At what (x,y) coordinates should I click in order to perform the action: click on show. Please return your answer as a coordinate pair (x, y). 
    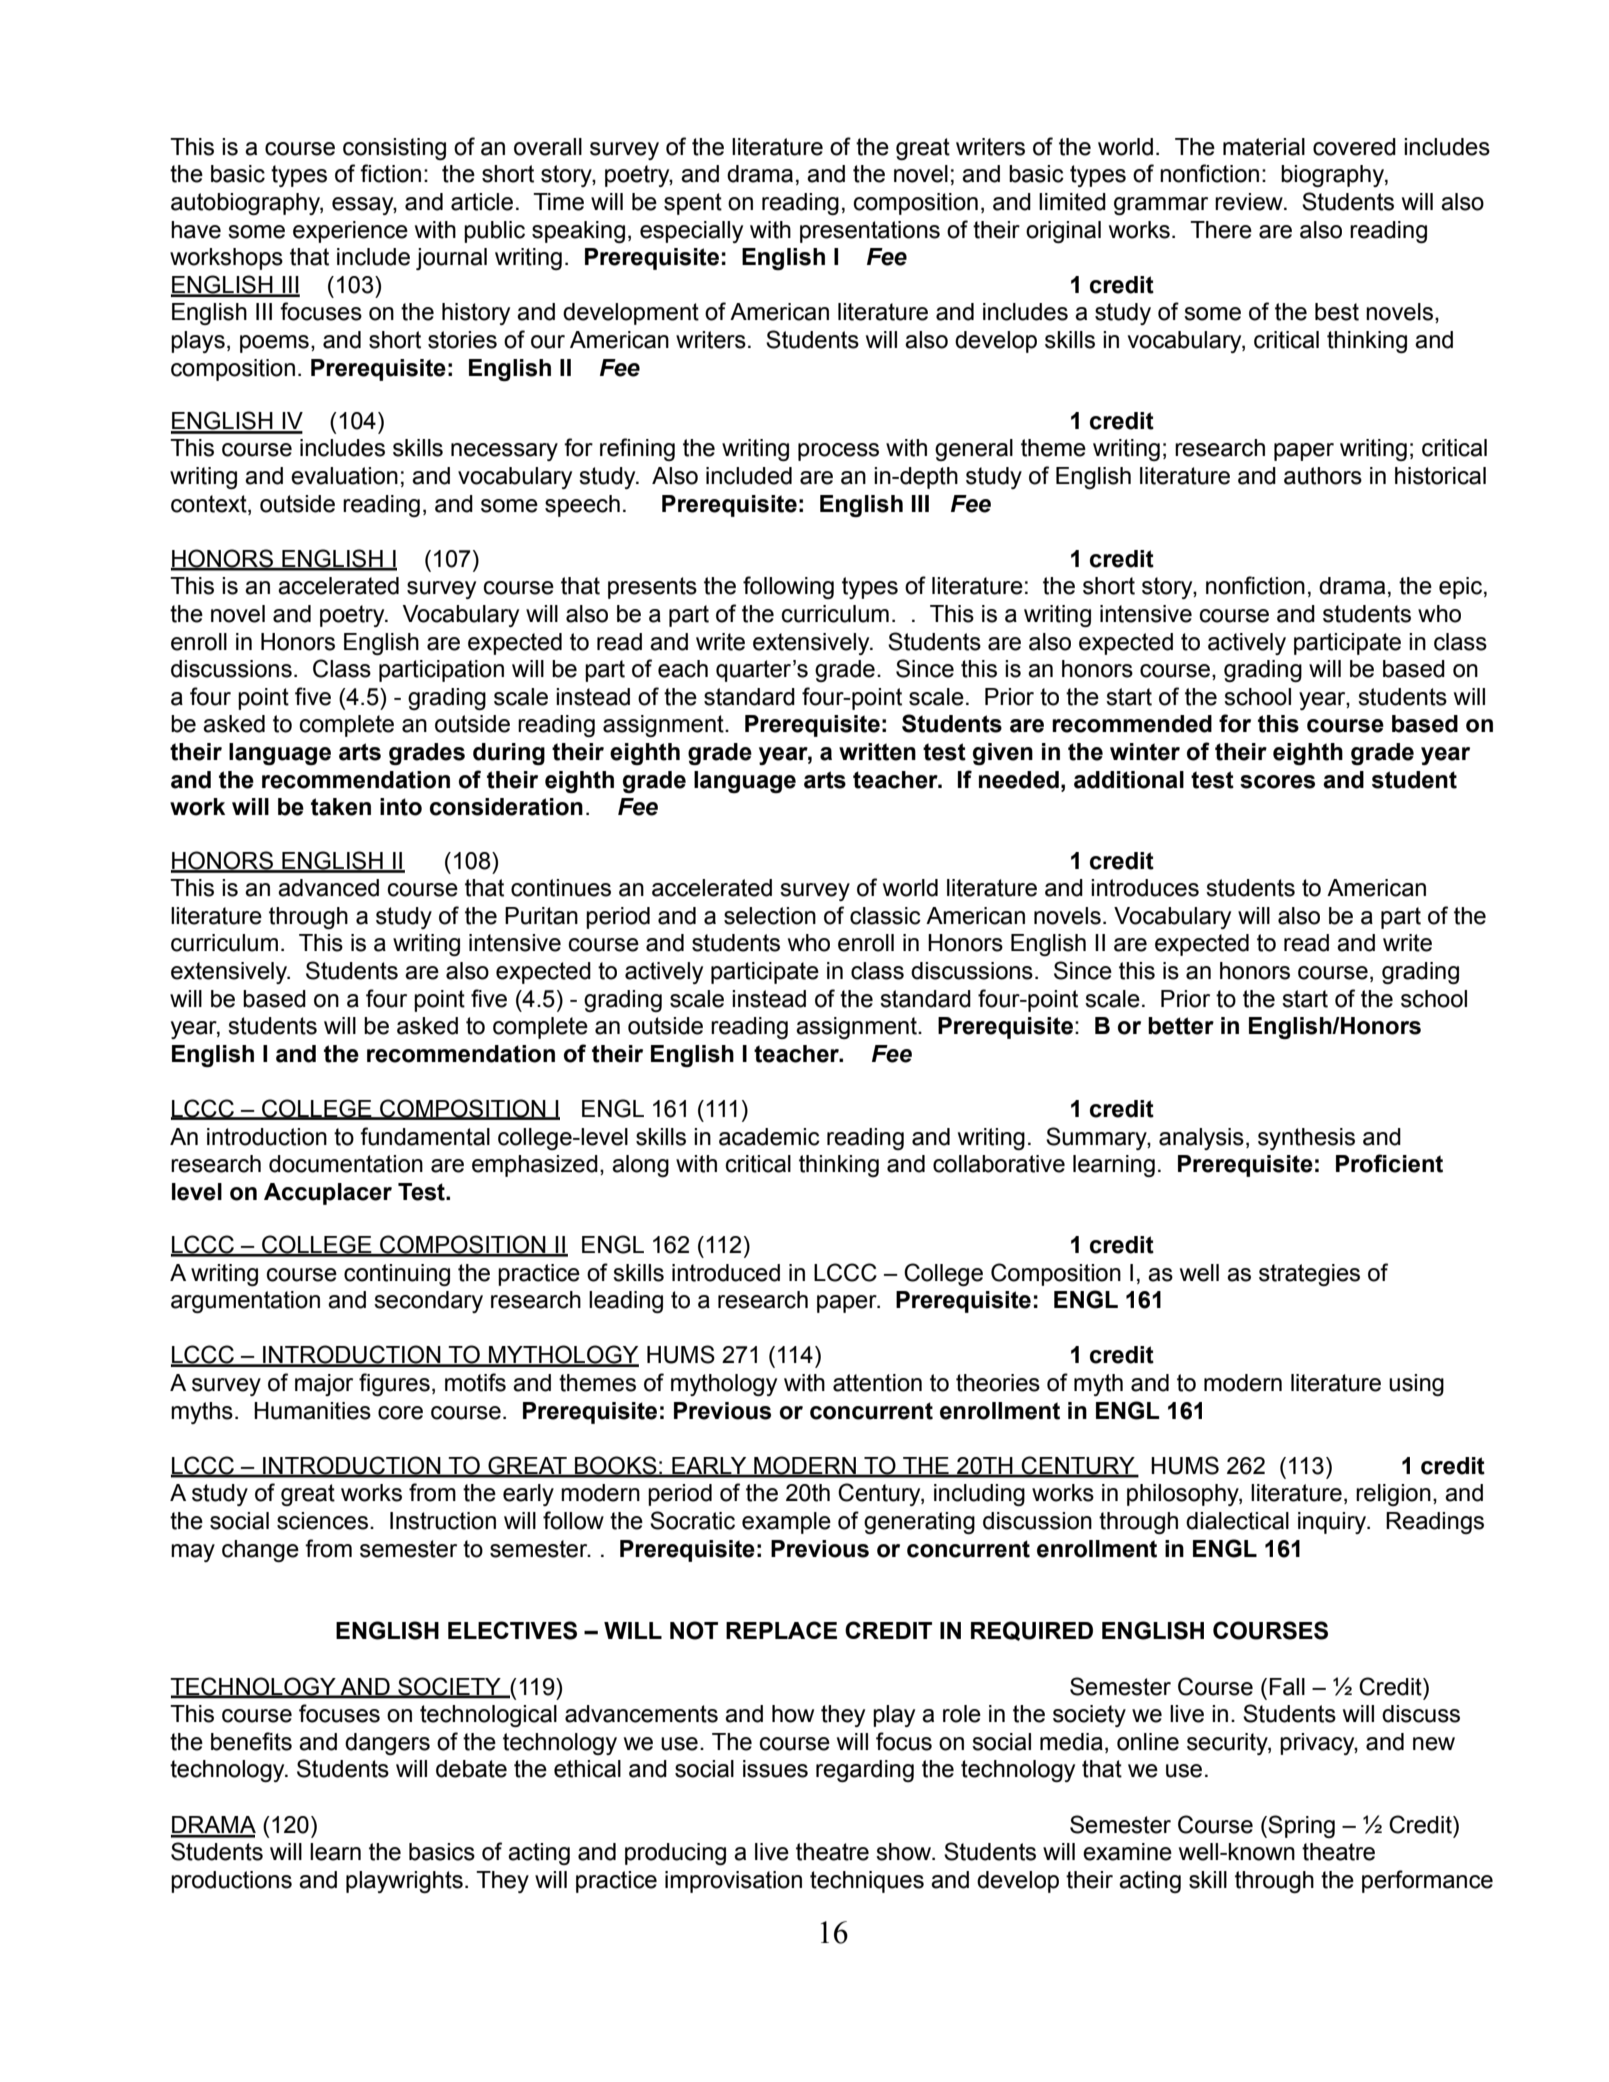
    Looking at the image, I should click on (905, 1852).
